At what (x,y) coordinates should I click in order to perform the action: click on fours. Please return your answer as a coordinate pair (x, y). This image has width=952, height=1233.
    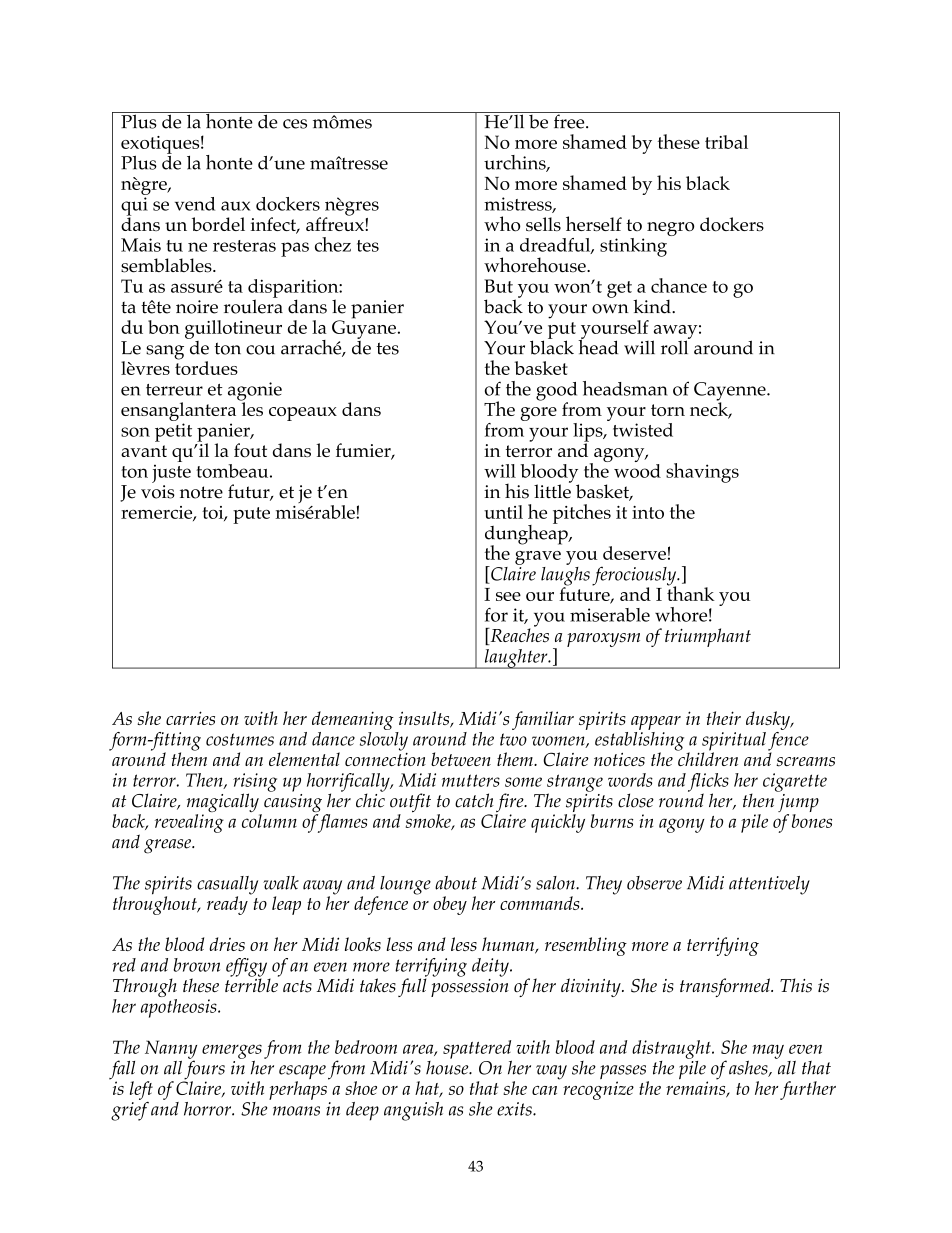
    Looking at the image, I should click on (204, 1070).
